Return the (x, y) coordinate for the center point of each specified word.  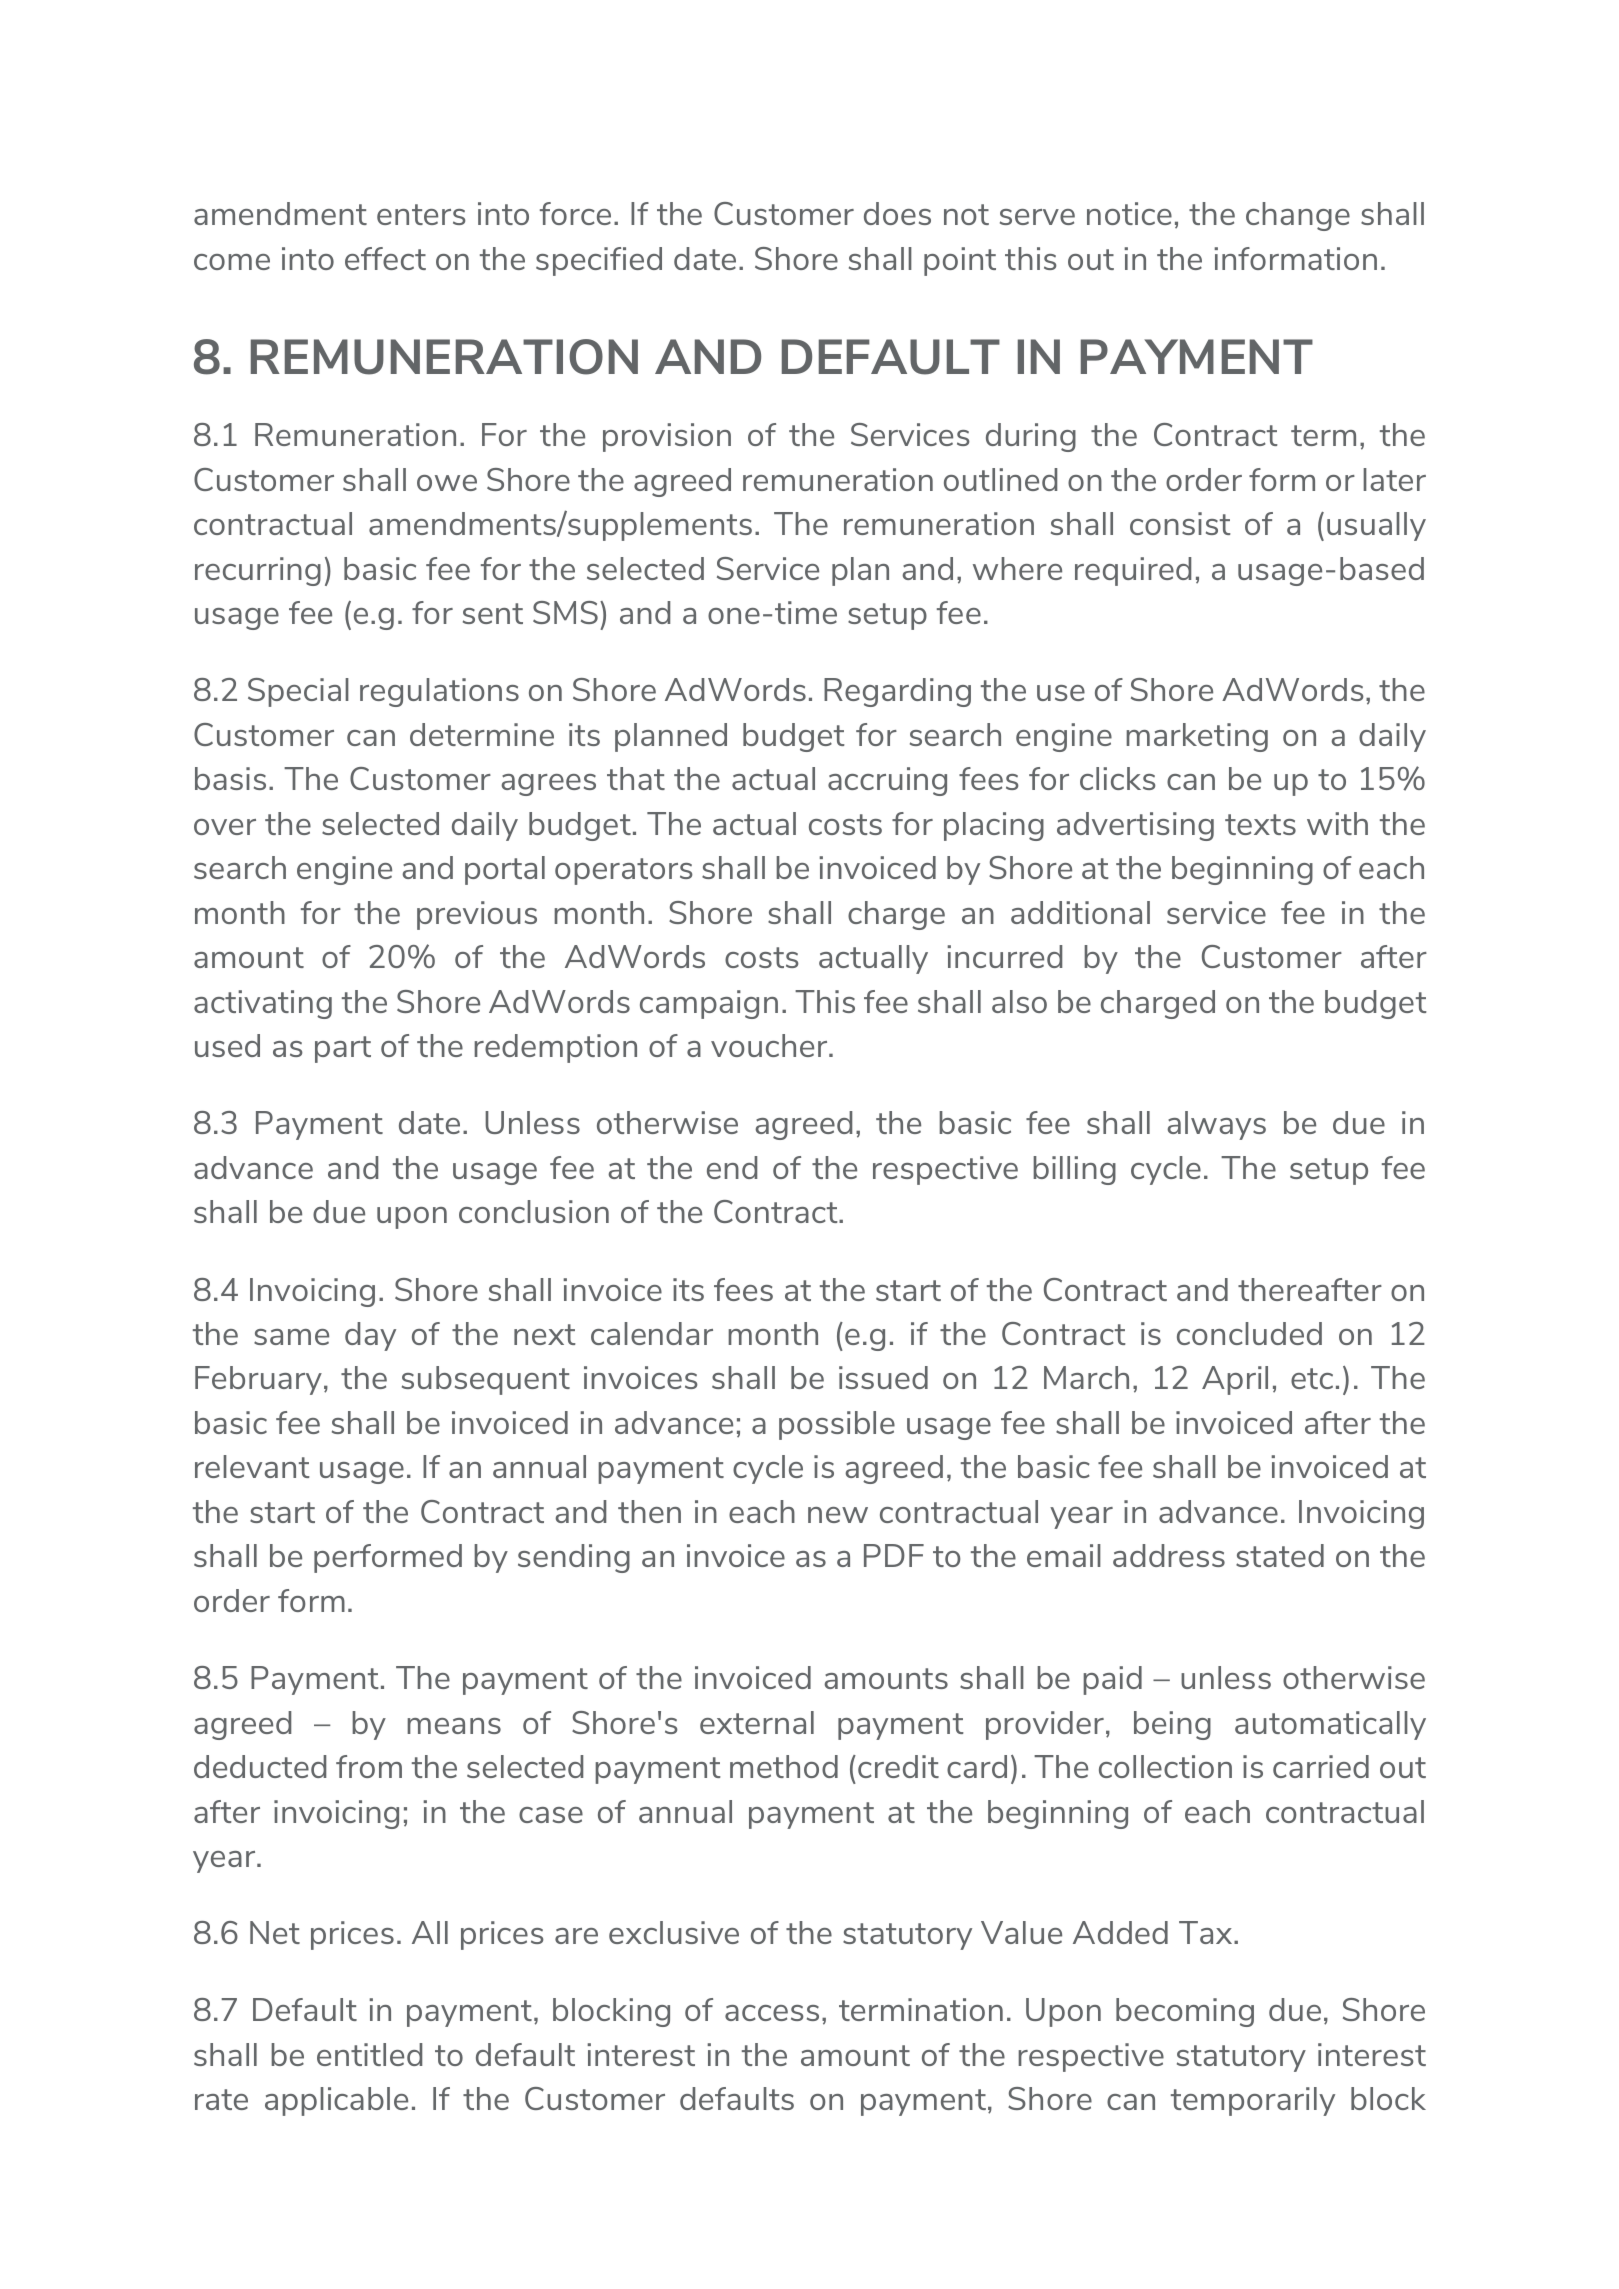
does (897, 213)
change (1298, 216)
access (772, 2013)
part (343, 1049)
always (1216, 1125)
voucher (770, 1045)
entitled (369, 2054)
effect (385, 258)
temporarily (1253, 2101)
